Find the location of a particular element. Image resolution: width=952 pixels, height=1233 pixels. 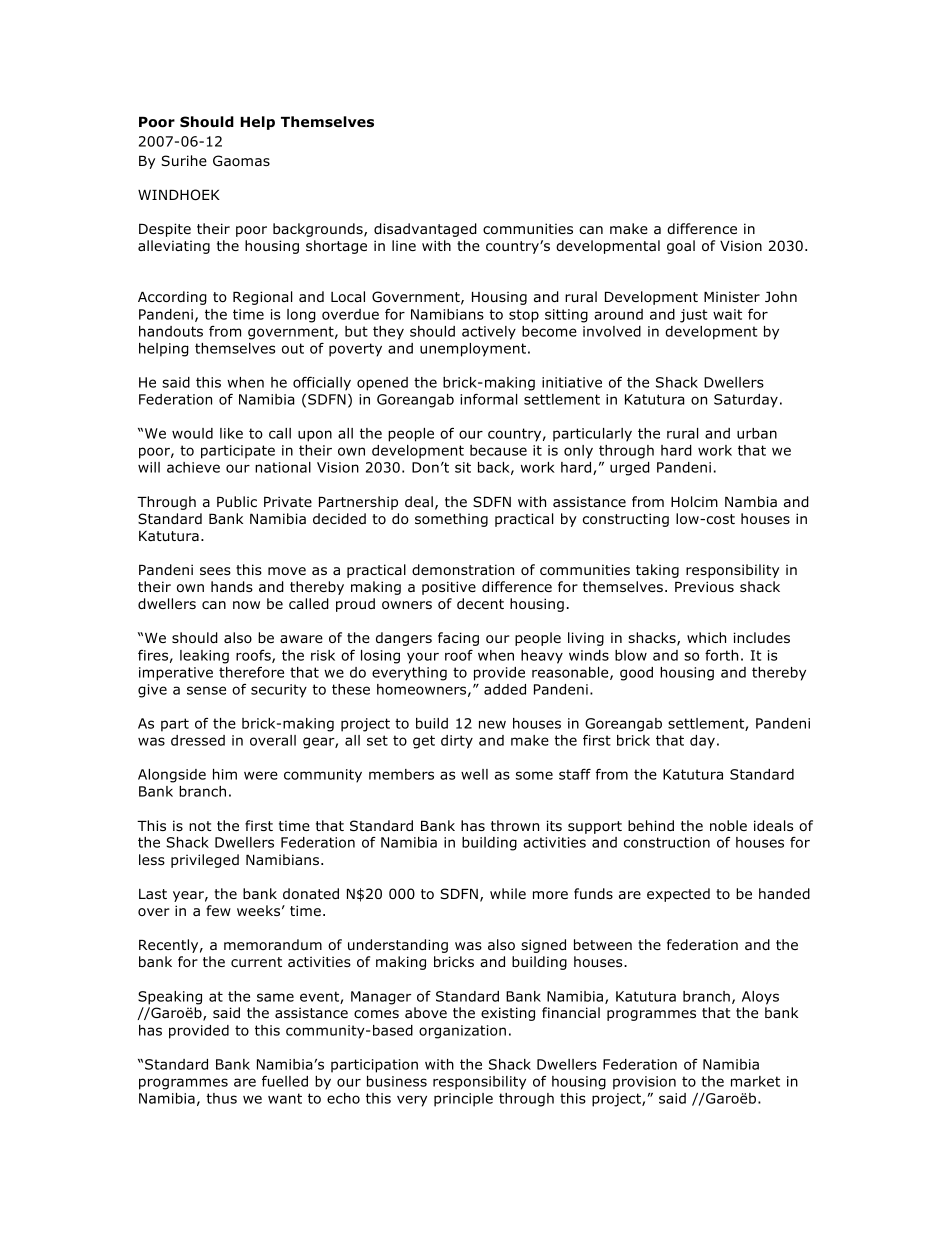

disadvantaged is located at coordinates (425, 230).
